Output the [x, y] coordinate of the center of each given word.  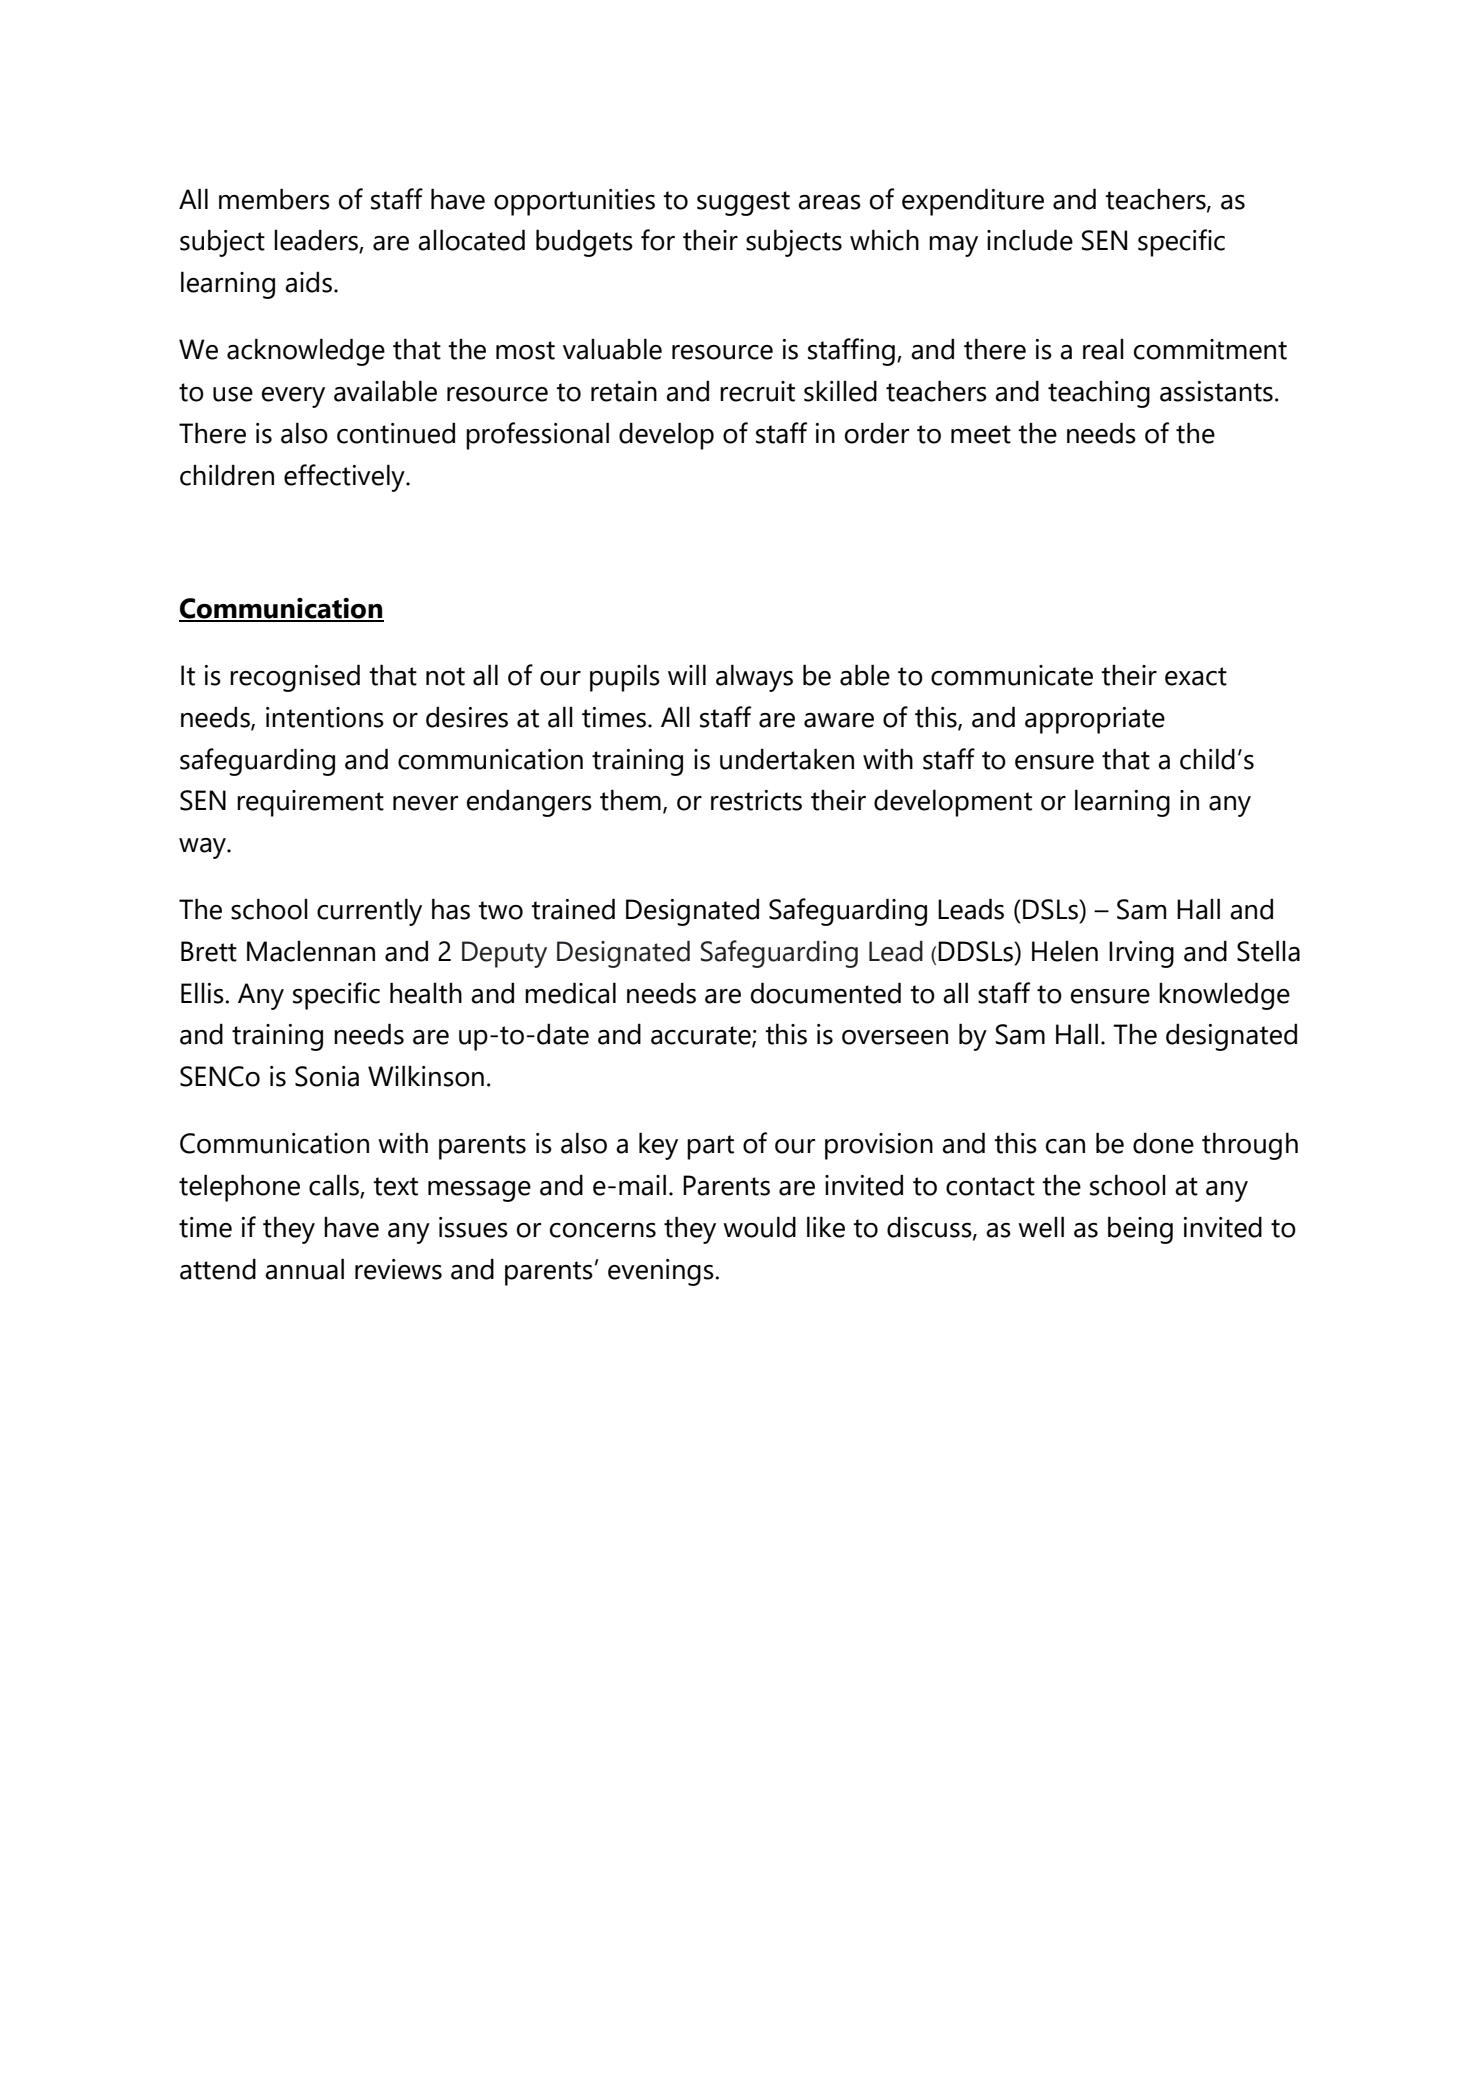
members [274, 199]
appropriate [1095, 720]
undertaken [787, 759]
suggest [743, 203]
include [1030, 240]
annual [304, 1269]
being [1140, 1230]
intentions [325, 717]
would [759, 1227]
